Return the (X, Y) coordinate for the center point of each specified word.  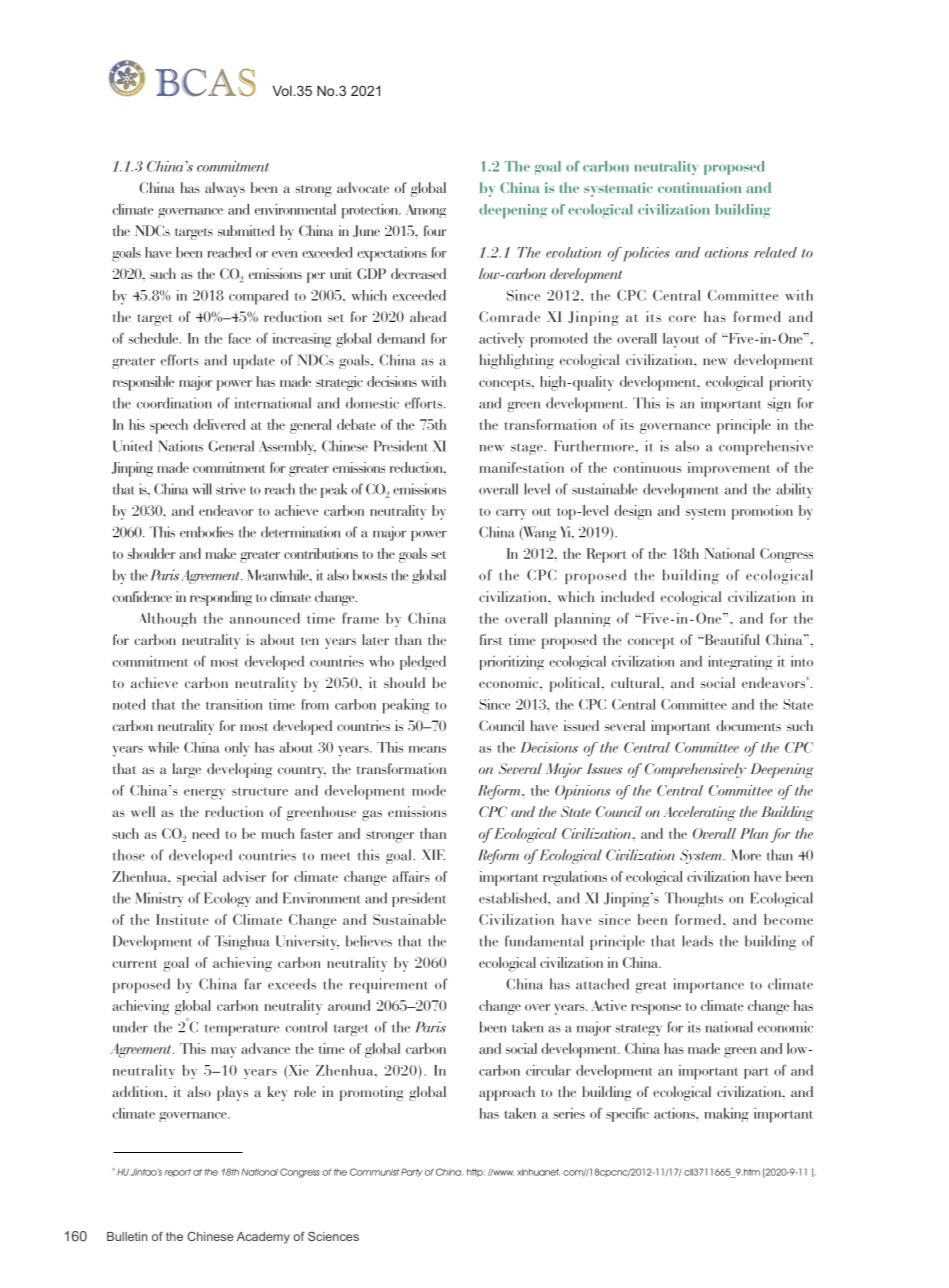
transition (234, 704)
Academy (263, 1238)
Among (426, 211)
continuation (699, 187)
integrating (740, 662)
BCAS (205, 82)
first (491, 639)
